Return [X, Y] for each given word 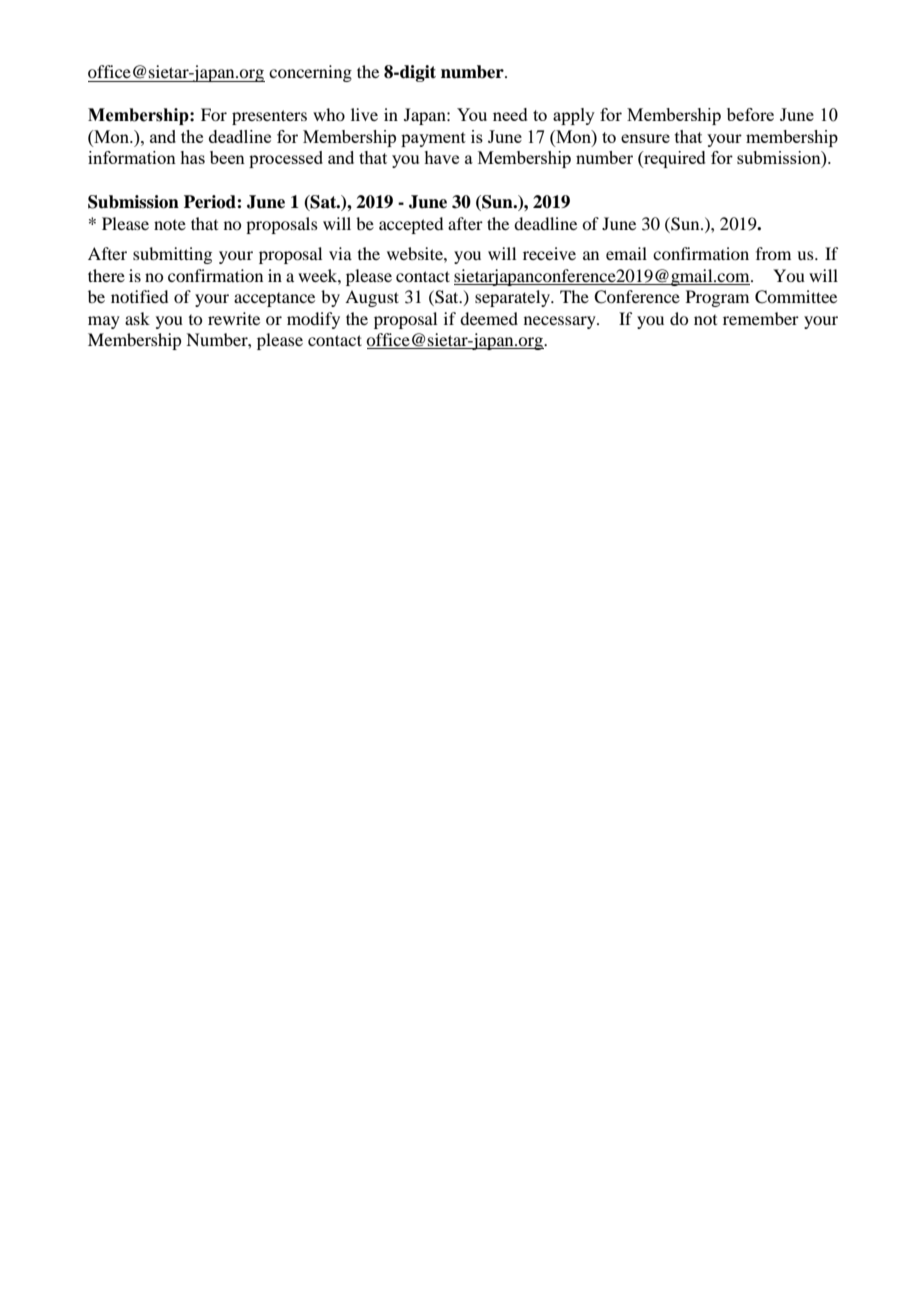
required [674, 159]
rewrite [234, 318]
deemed [489, 318]
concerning [310, 73]
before [750, 114]
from [773, 253]
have [441, 157]
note [170, 225]
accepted [411, 225]
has [192, 157]
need [510, 114]
